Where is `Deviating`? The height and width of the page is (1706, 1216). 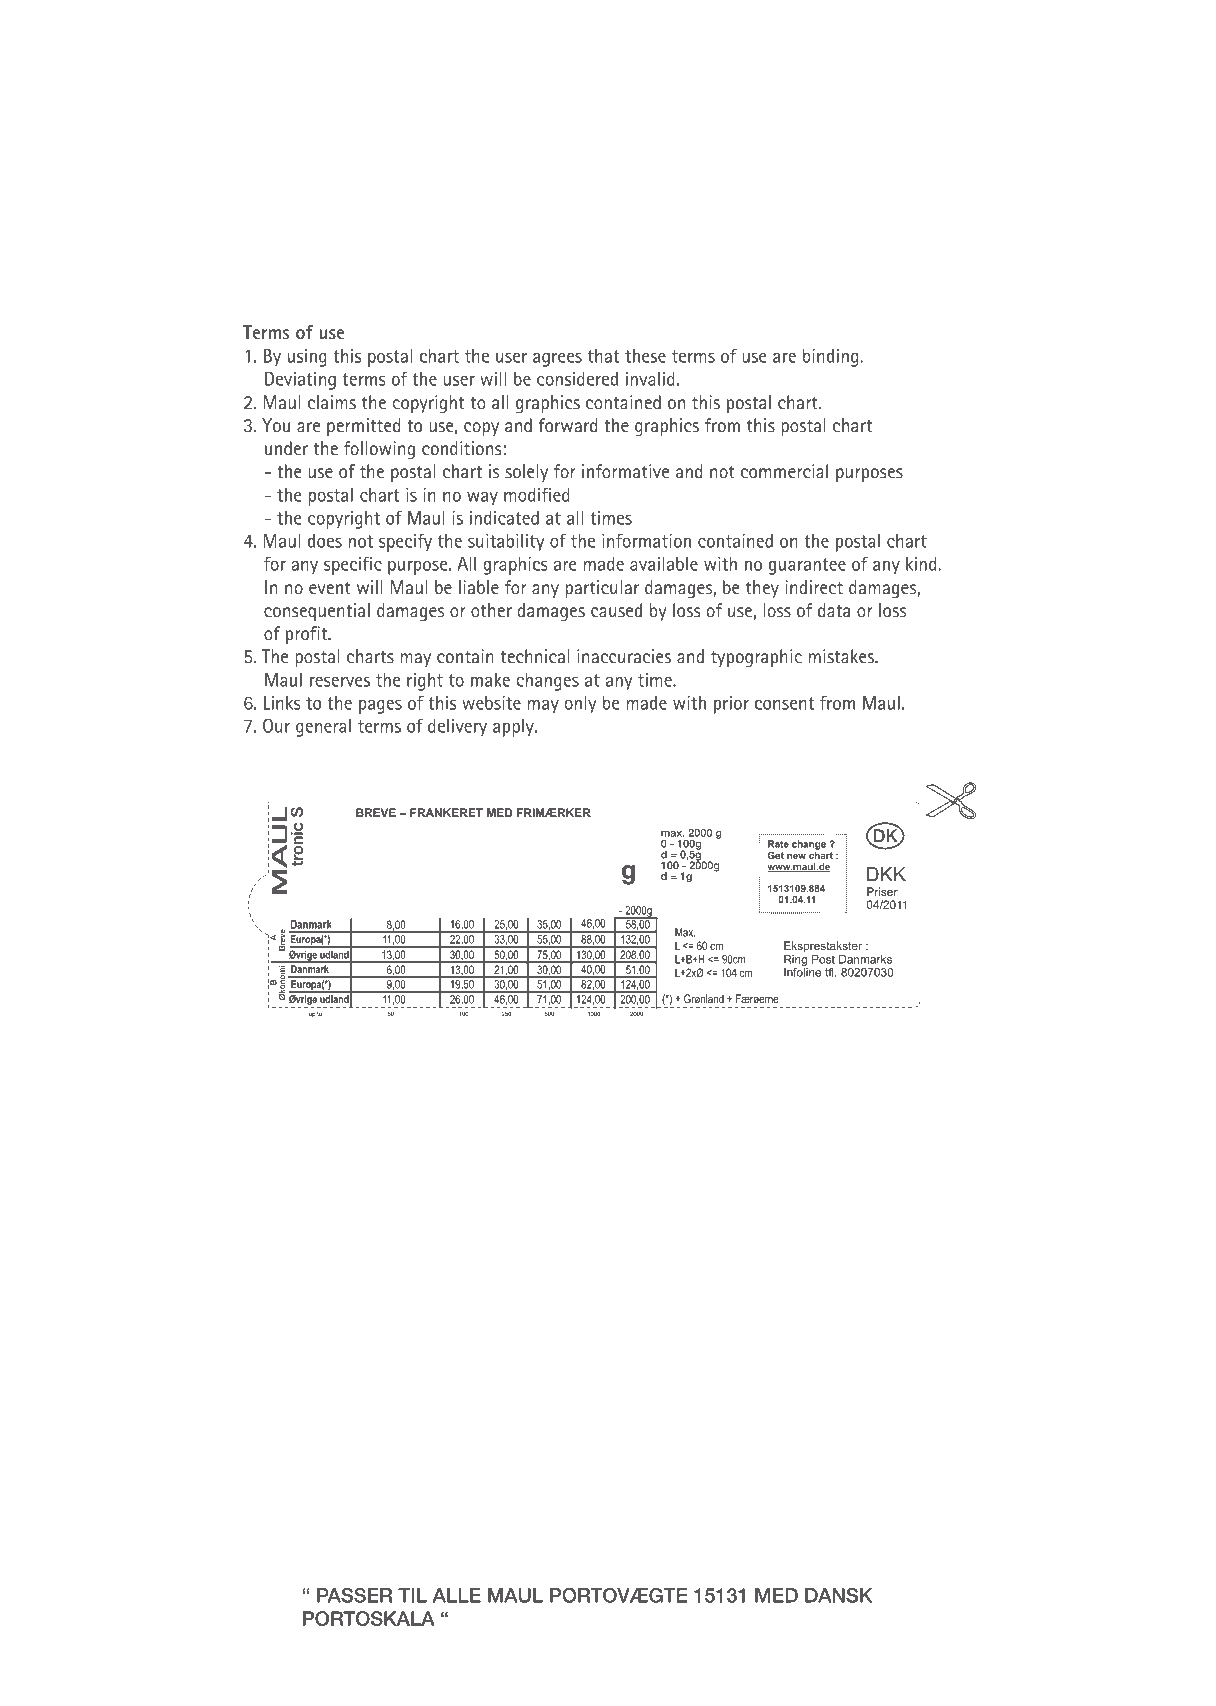 Deviating is located at coordinates (300, 381).
